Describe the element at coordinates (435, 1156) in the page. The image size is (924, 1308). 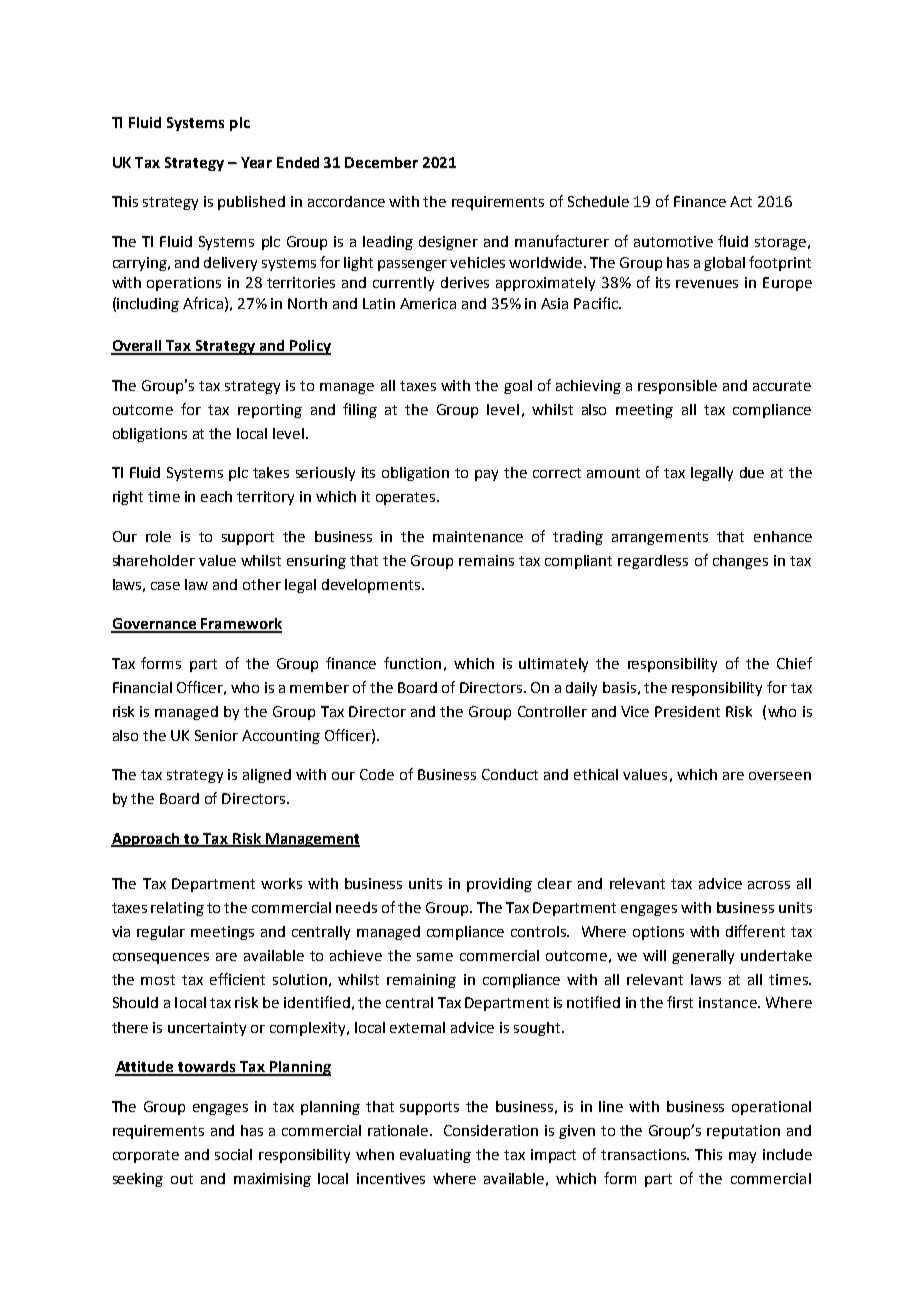
I see `evaluating` at that location.
